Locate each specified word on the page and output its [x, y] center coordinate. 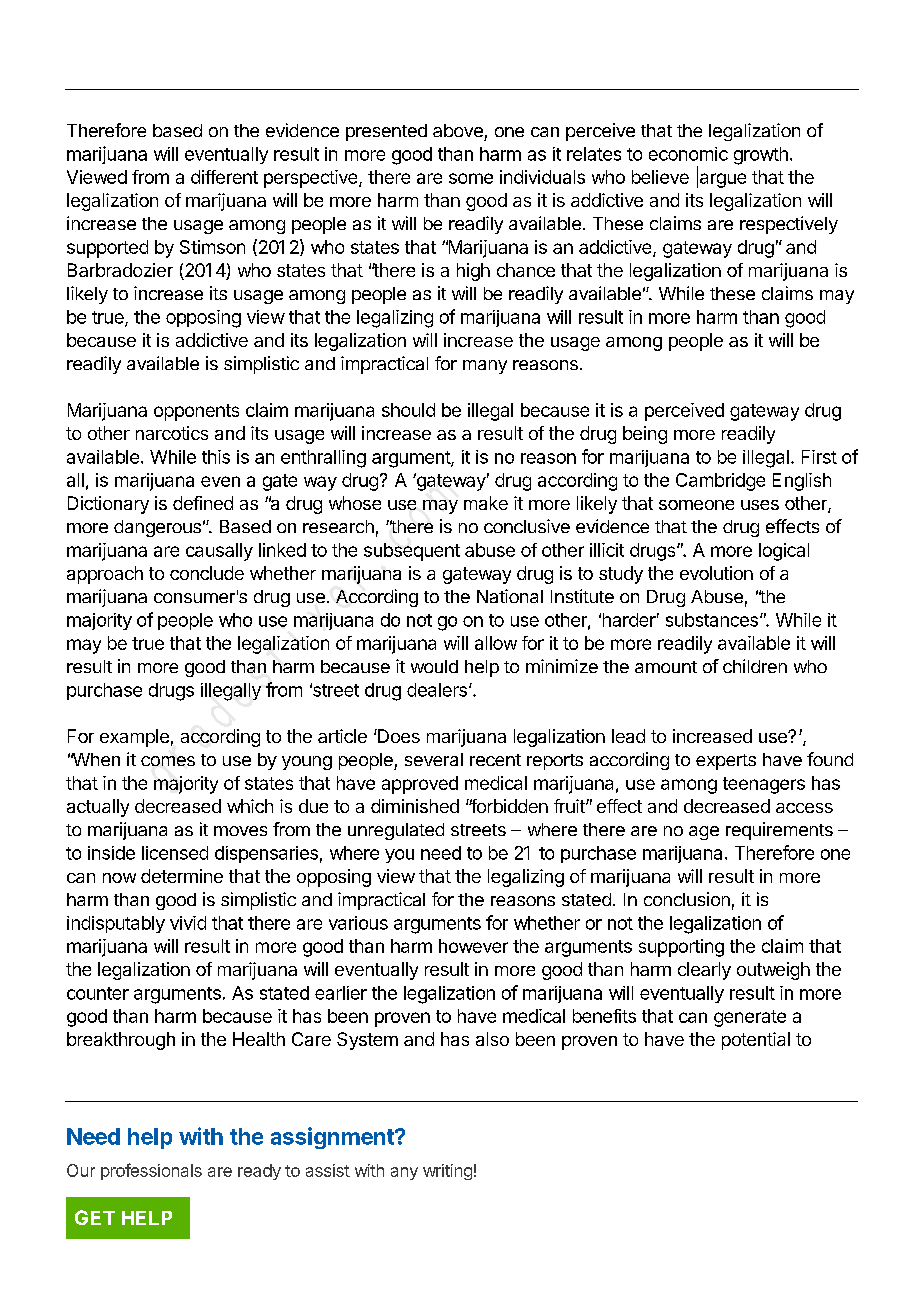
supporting [681, 948]
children [755, 666]
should [408, 410]
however [473, 946]
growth [761, 156]
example [134, 738]
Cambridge [720, 482]
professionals [151, 1171]
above [458, 130]
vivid [188, 923]
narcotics [172, 433]
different [224, 177]
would [434, 666]
